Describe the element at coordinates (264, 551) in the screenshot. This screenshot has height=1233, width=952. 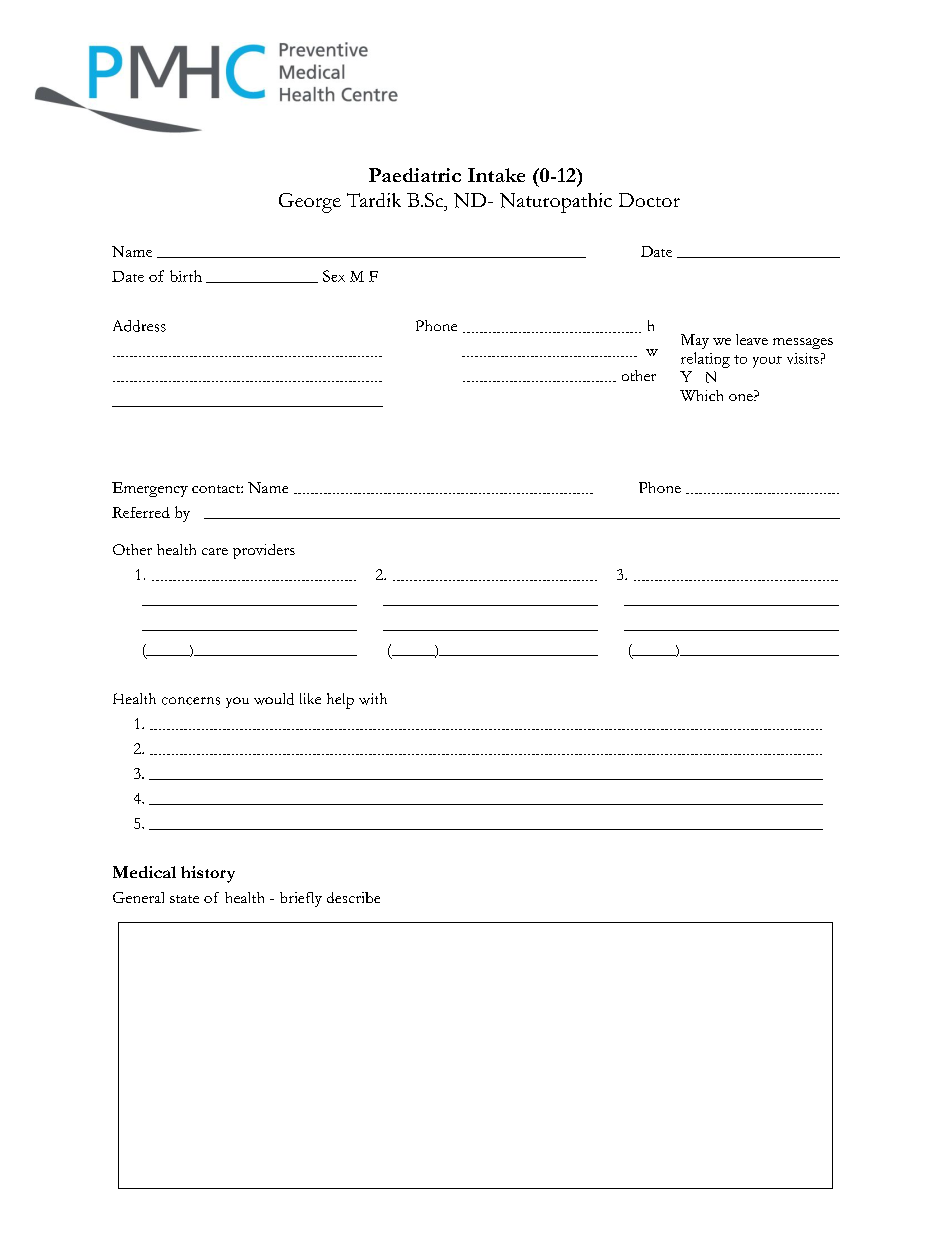
I see `providers` at that location.
